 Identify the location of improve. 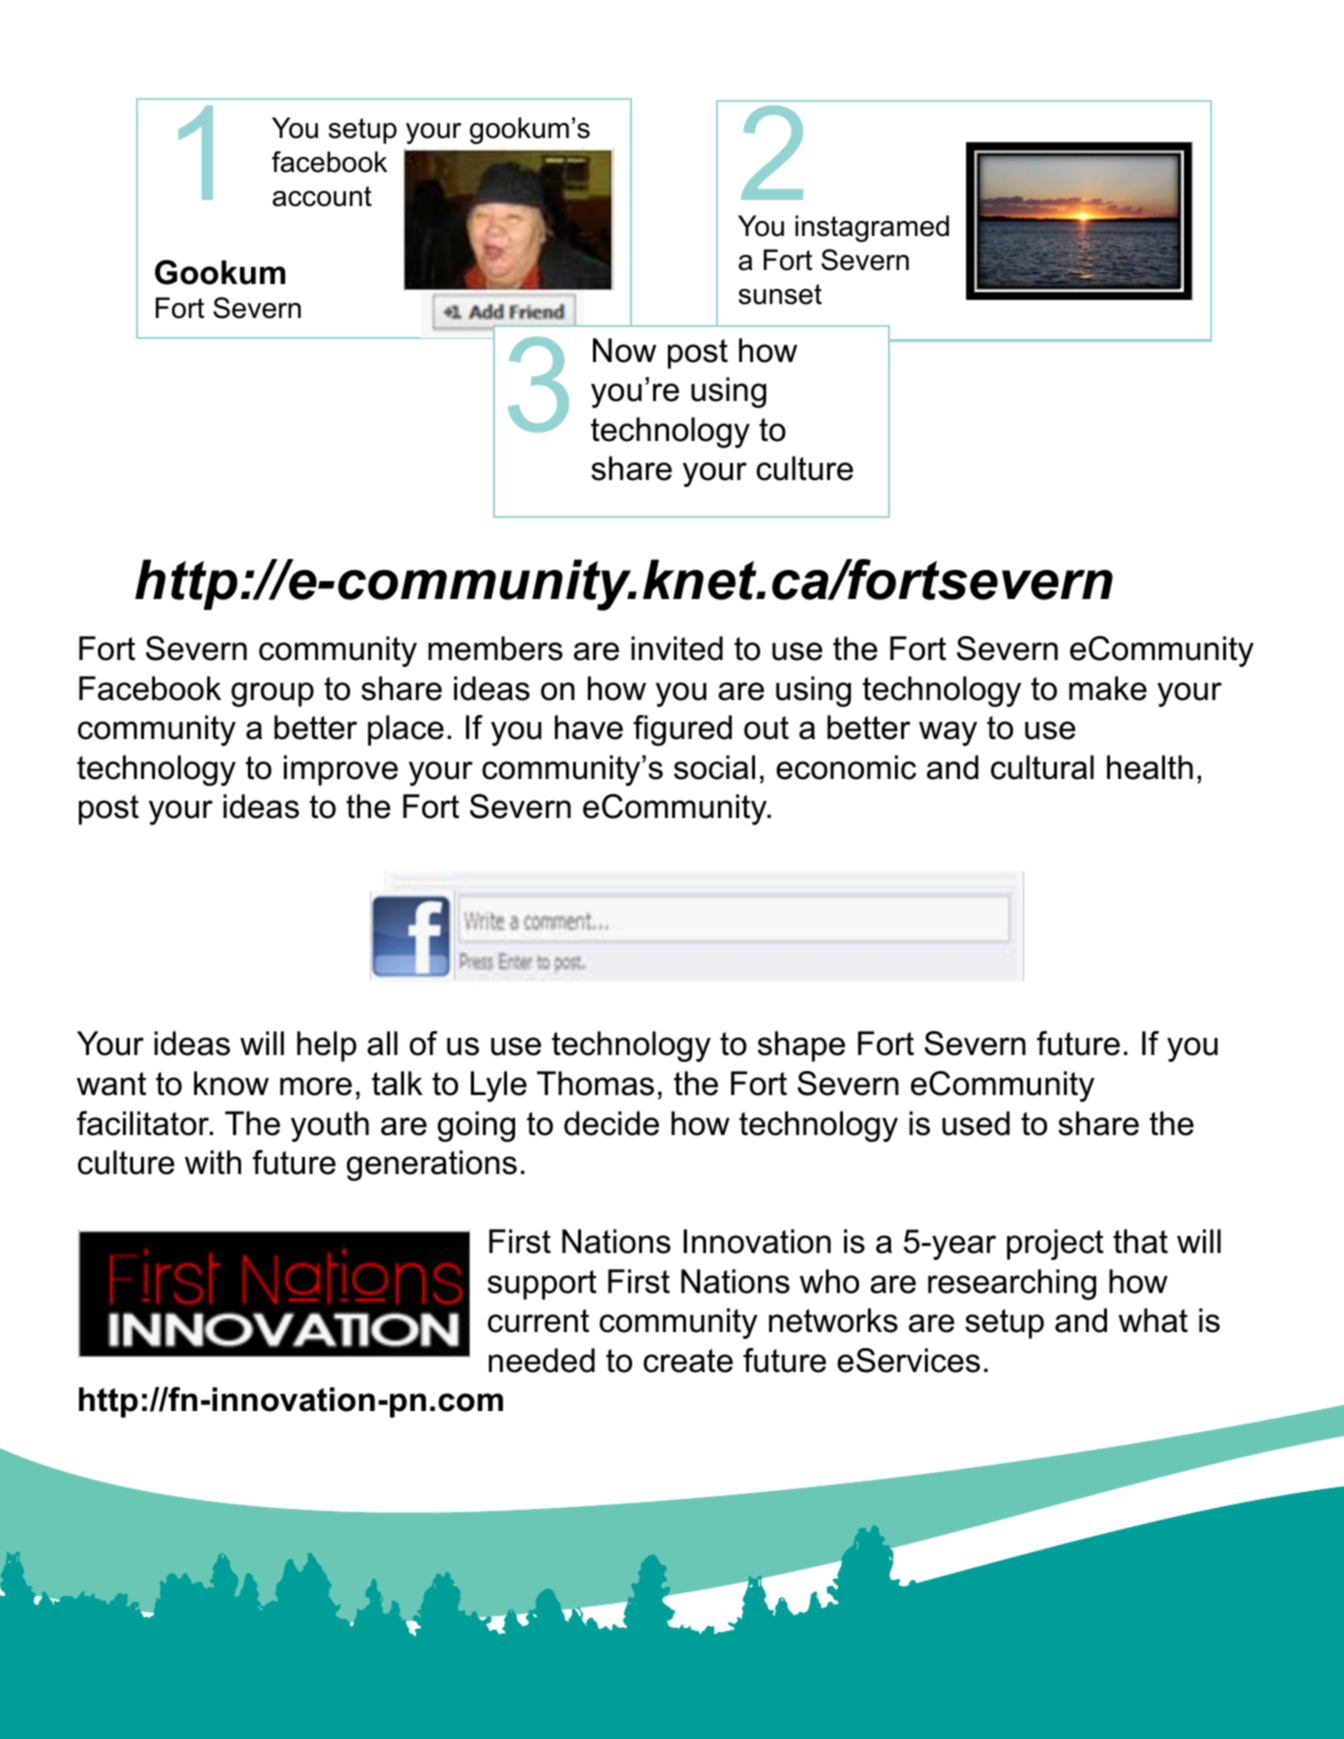
(341, 770).
